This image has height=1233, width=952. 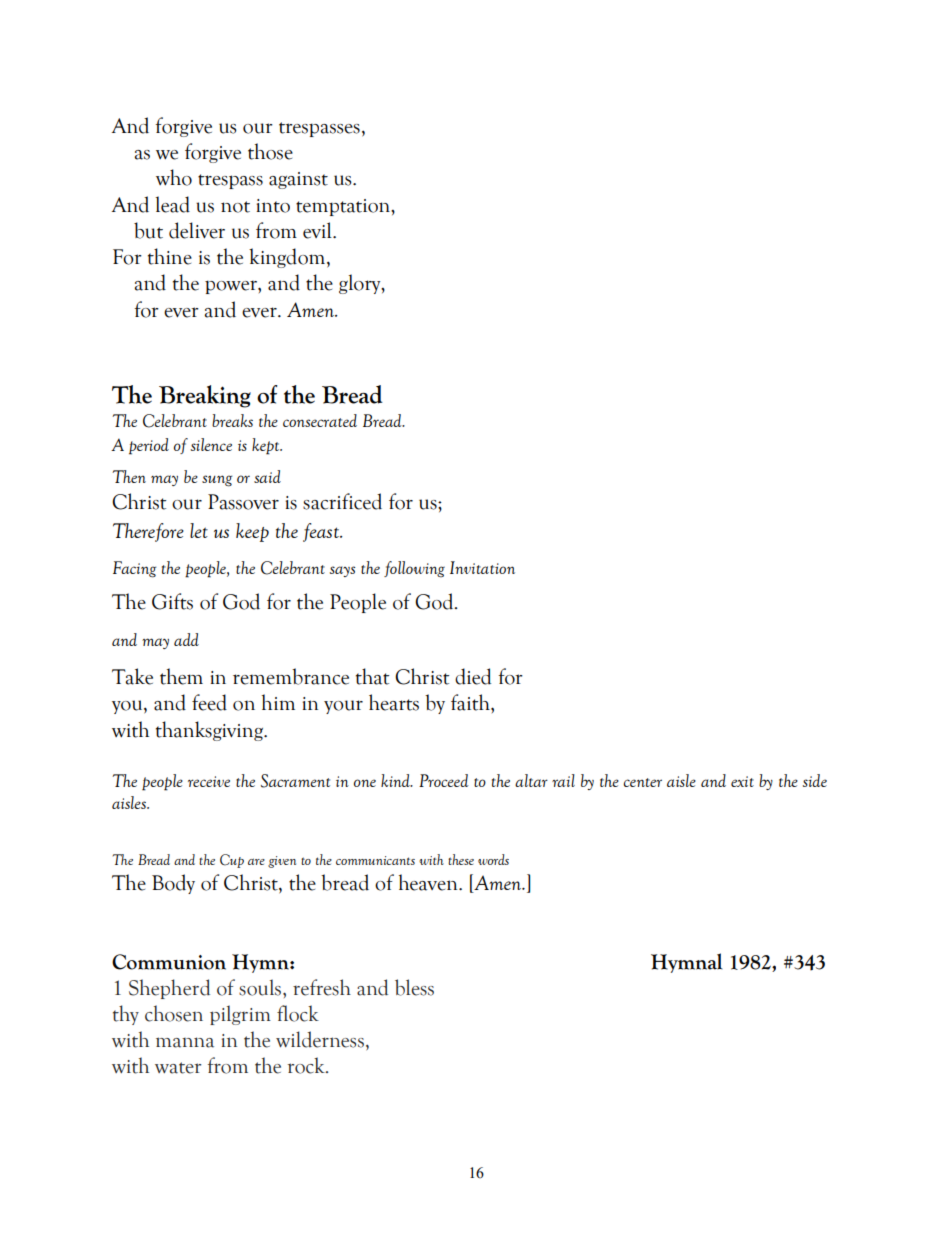 What do you see at coordinates (205, 396) in the image?
I see `Breaking` at bounding box center [205, 396].
